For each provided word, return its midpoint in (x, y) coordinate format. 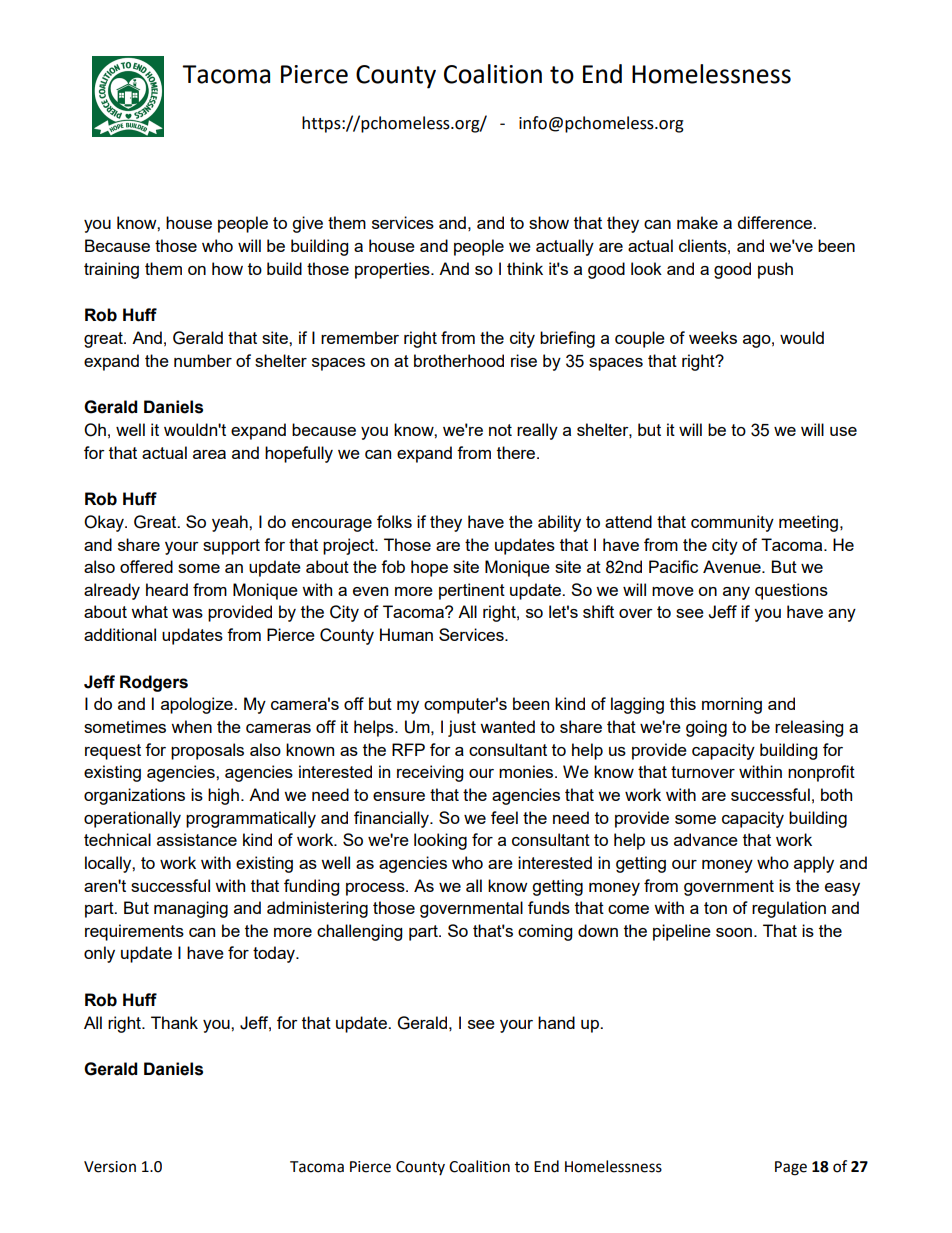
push (775, 270)
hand (556, 1022)
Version (110, 1167)
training (111, 270)
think (525, 268)
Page (791, 1168)
